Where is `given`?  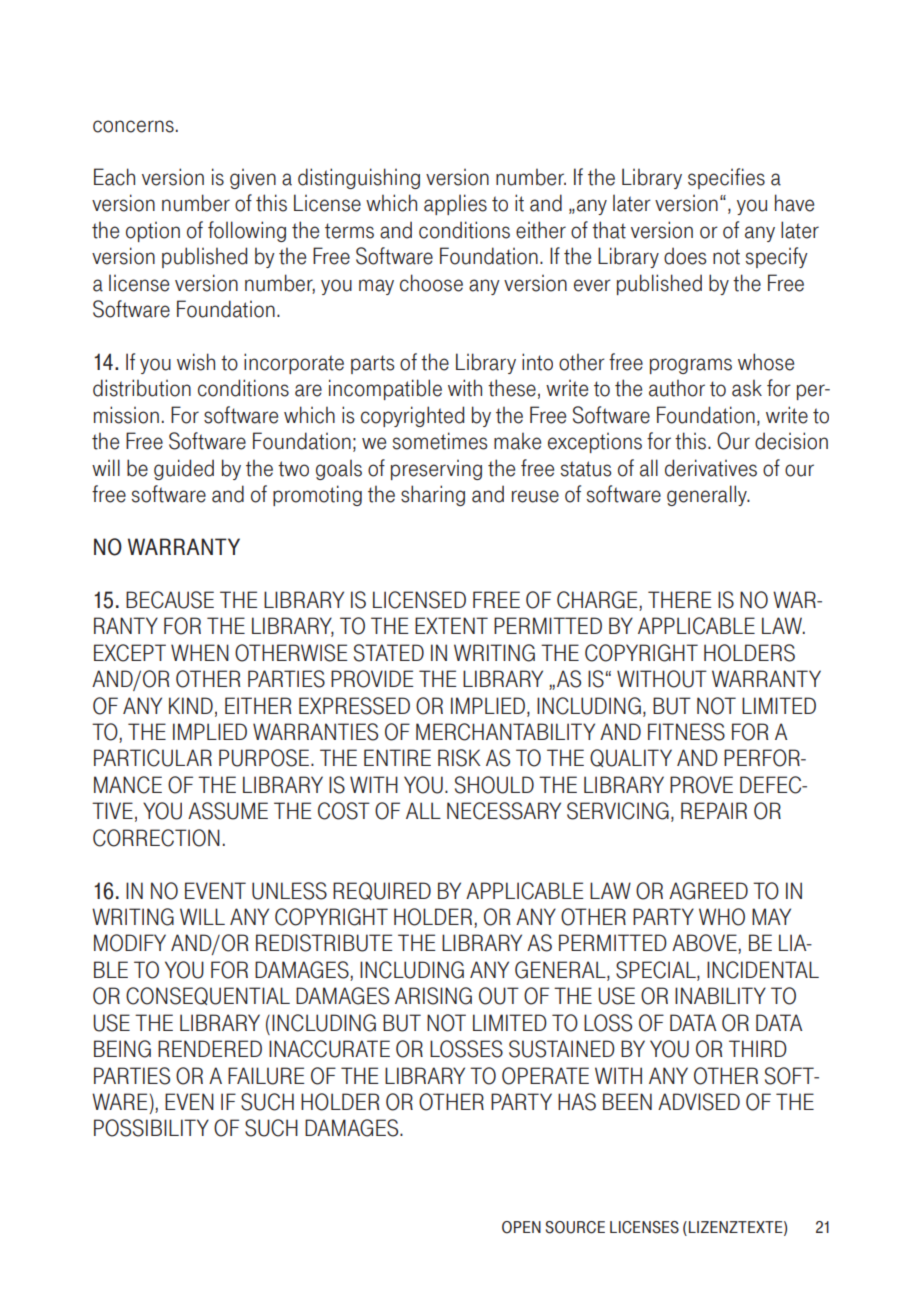 given is located at coordinates (253, 179).
